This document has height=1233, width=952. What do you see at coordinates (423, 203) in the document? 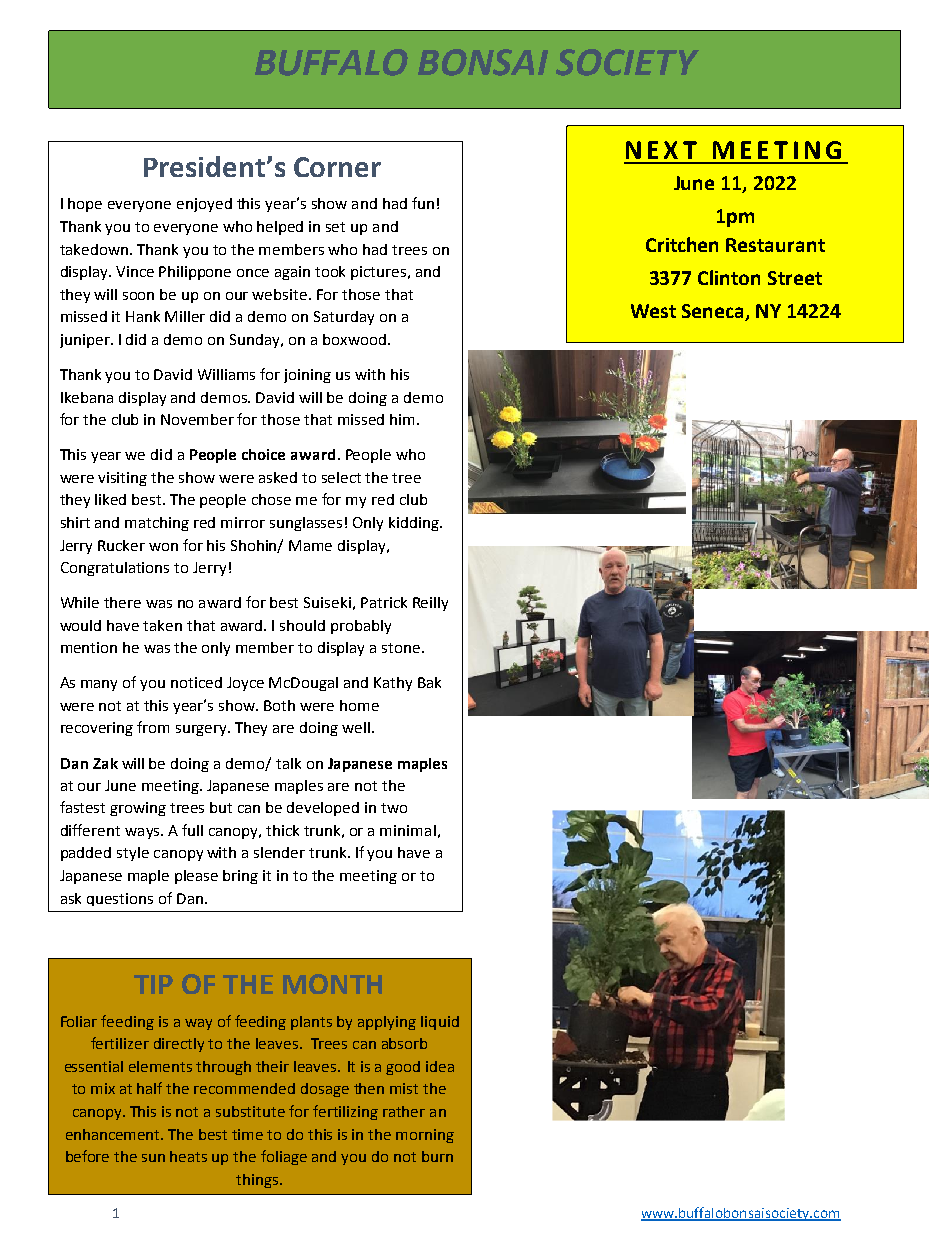
I see `fun` at bounding box center [423, 203].
